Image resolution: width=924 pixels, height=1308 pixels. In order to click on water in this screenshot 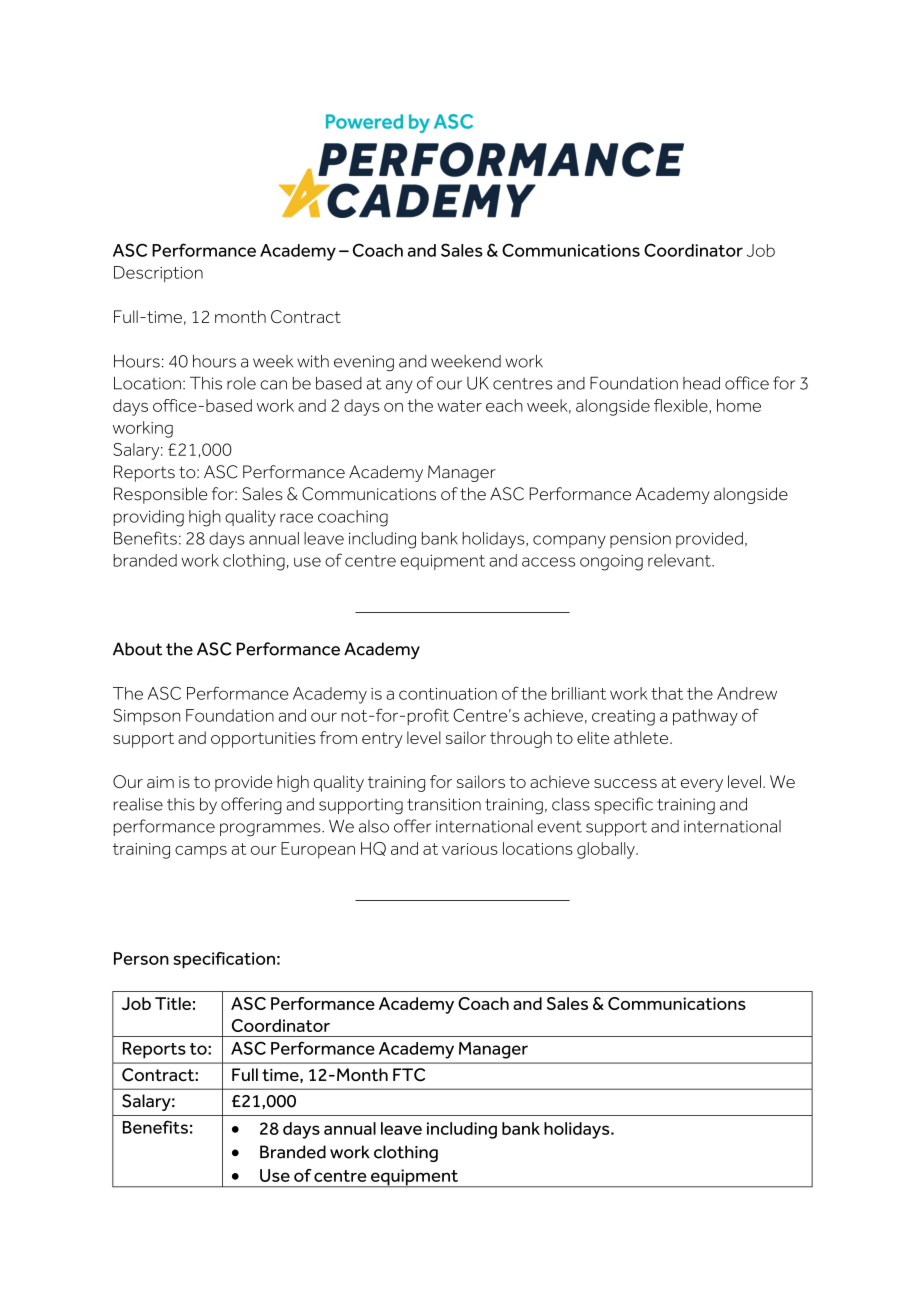, I will do `click(459, 406)`.
